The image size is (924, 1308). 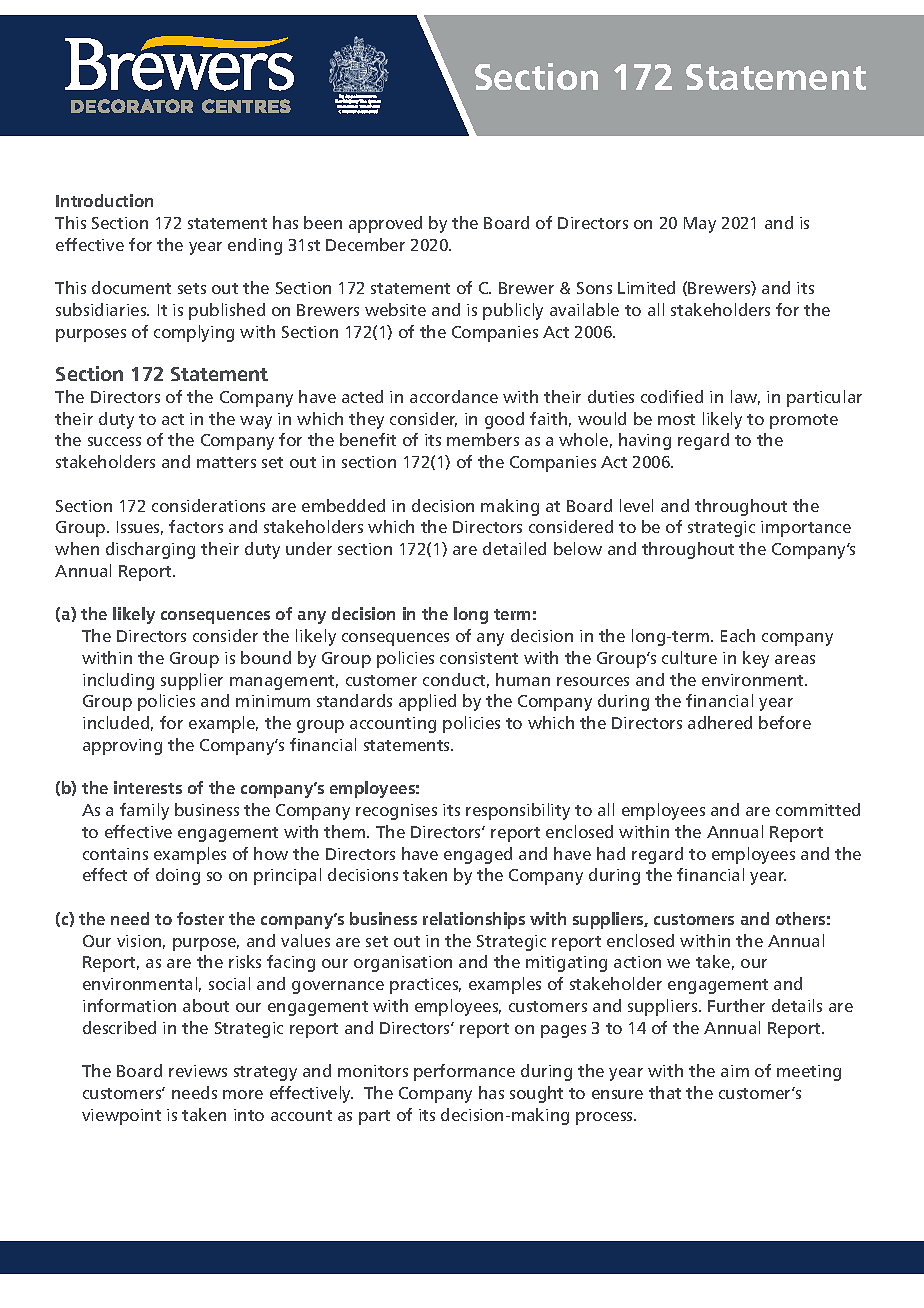 What do you see at coordinates (118, 681) in the image?
I see `including` at bounding box center [118, 681].
